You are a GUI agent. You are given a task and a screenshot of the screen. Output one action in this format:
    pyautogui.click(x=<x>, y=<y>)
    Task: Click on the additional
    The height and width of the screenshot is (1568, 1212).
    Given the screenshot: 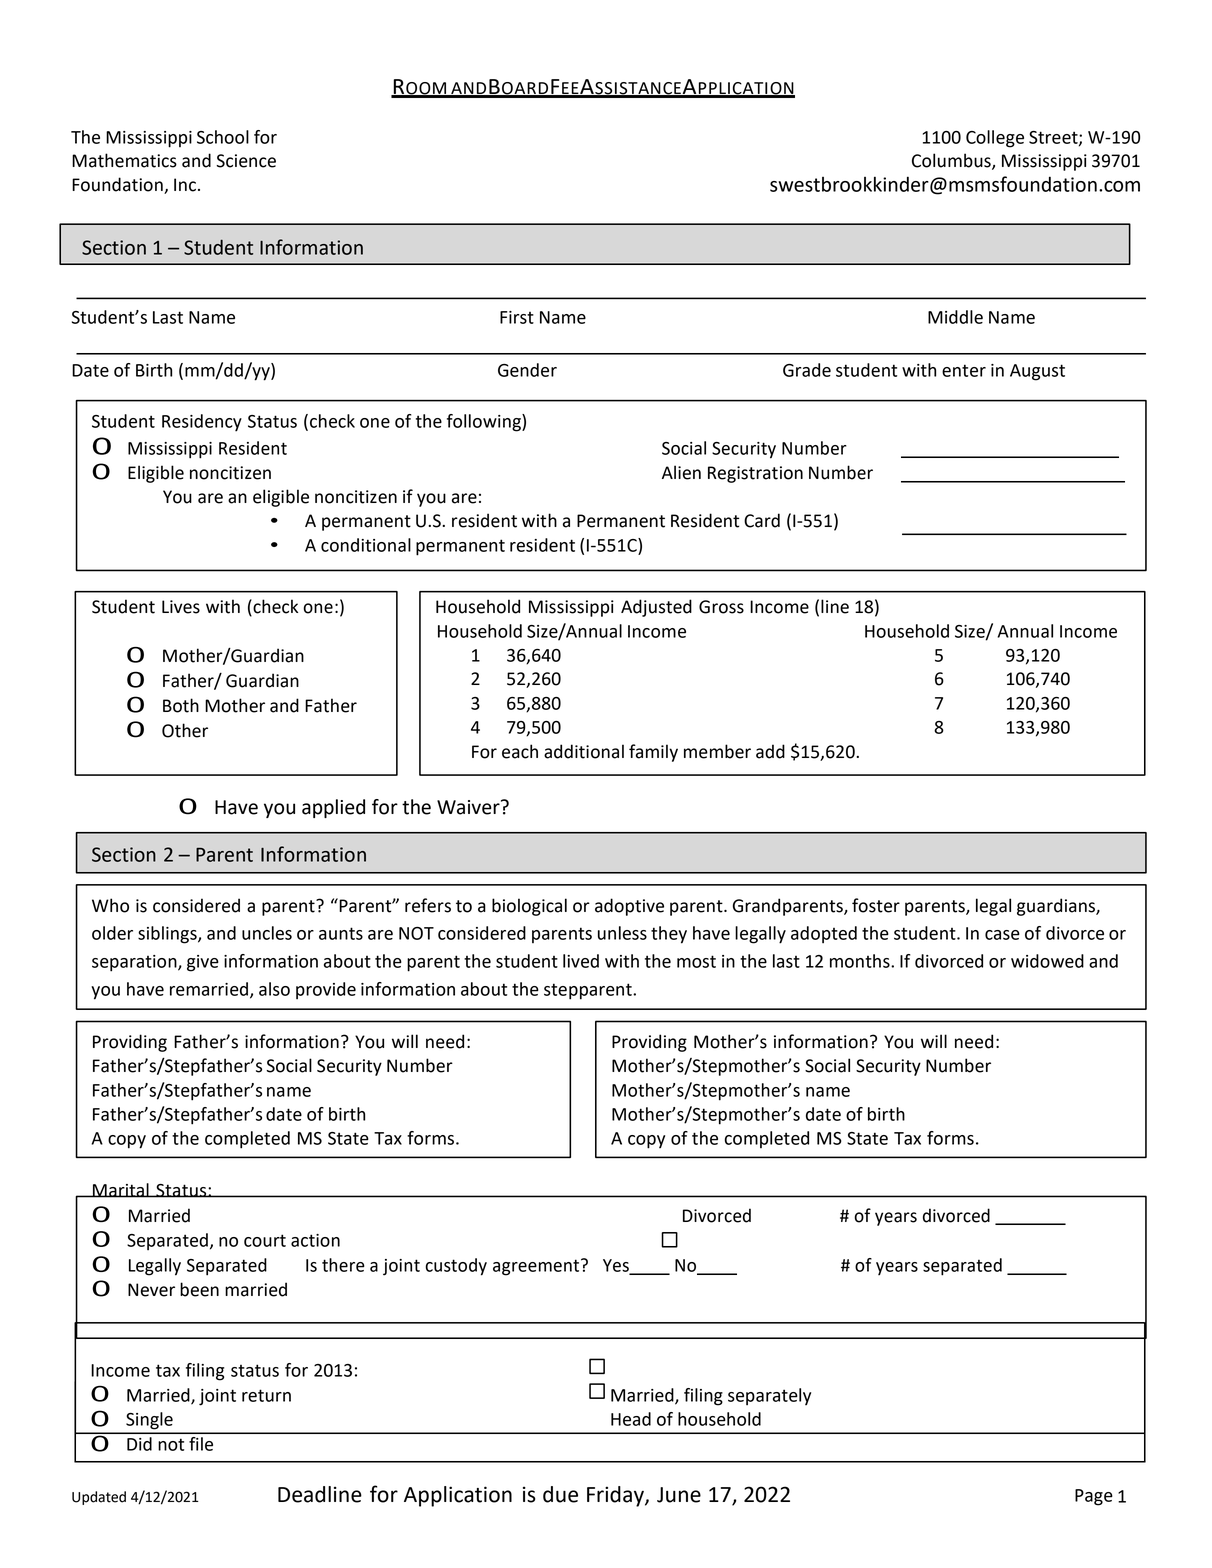 What is the action you would take?
    pyautogui.click(x=584, y=751)
